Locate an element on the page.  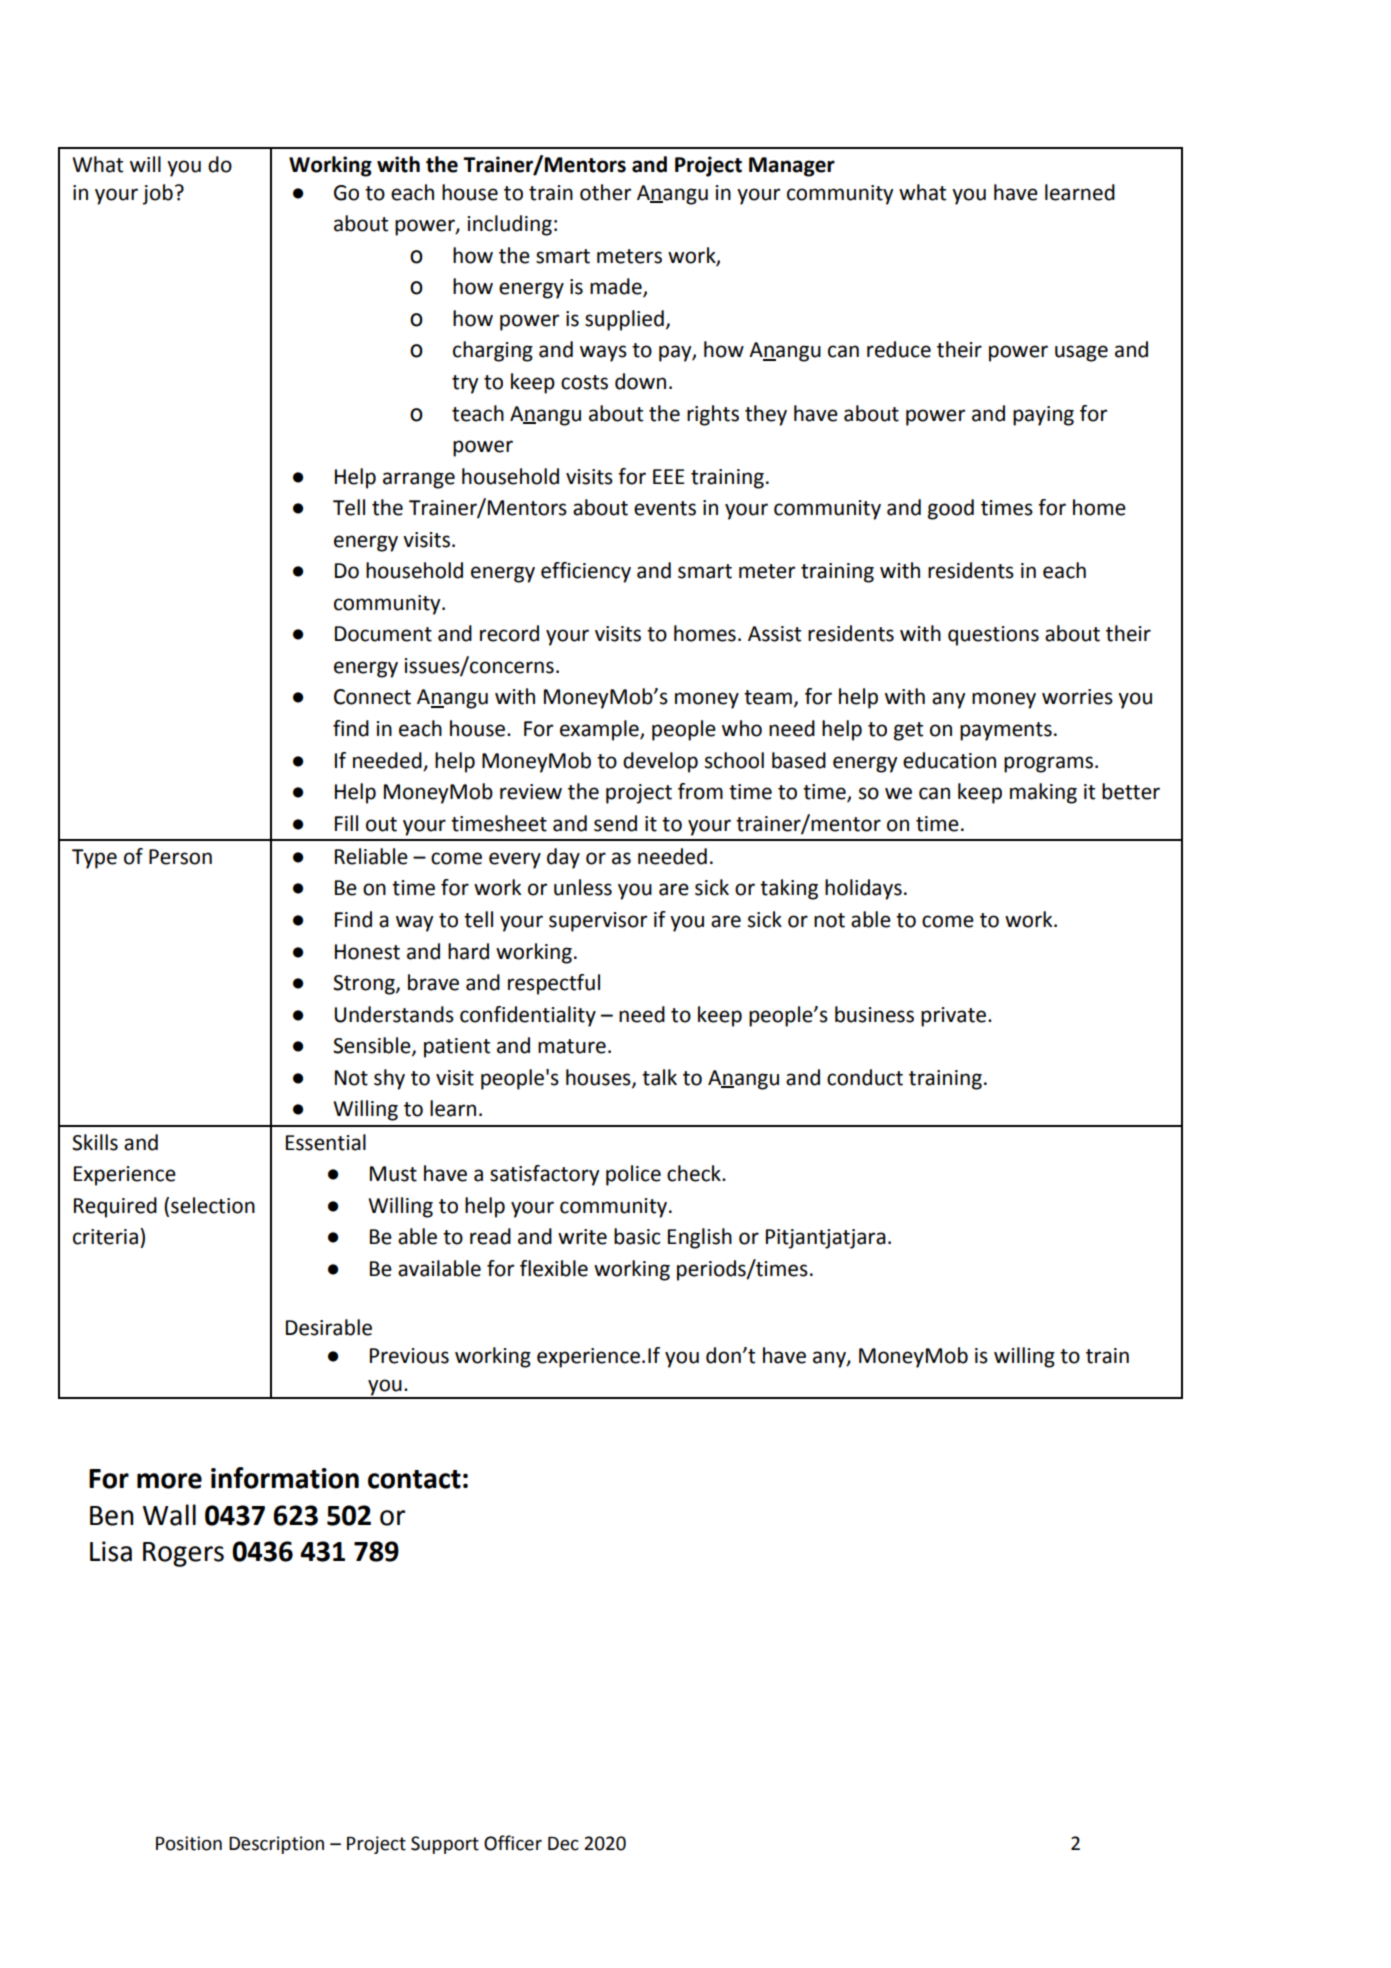
Person is located at coordinates (180, 857).
